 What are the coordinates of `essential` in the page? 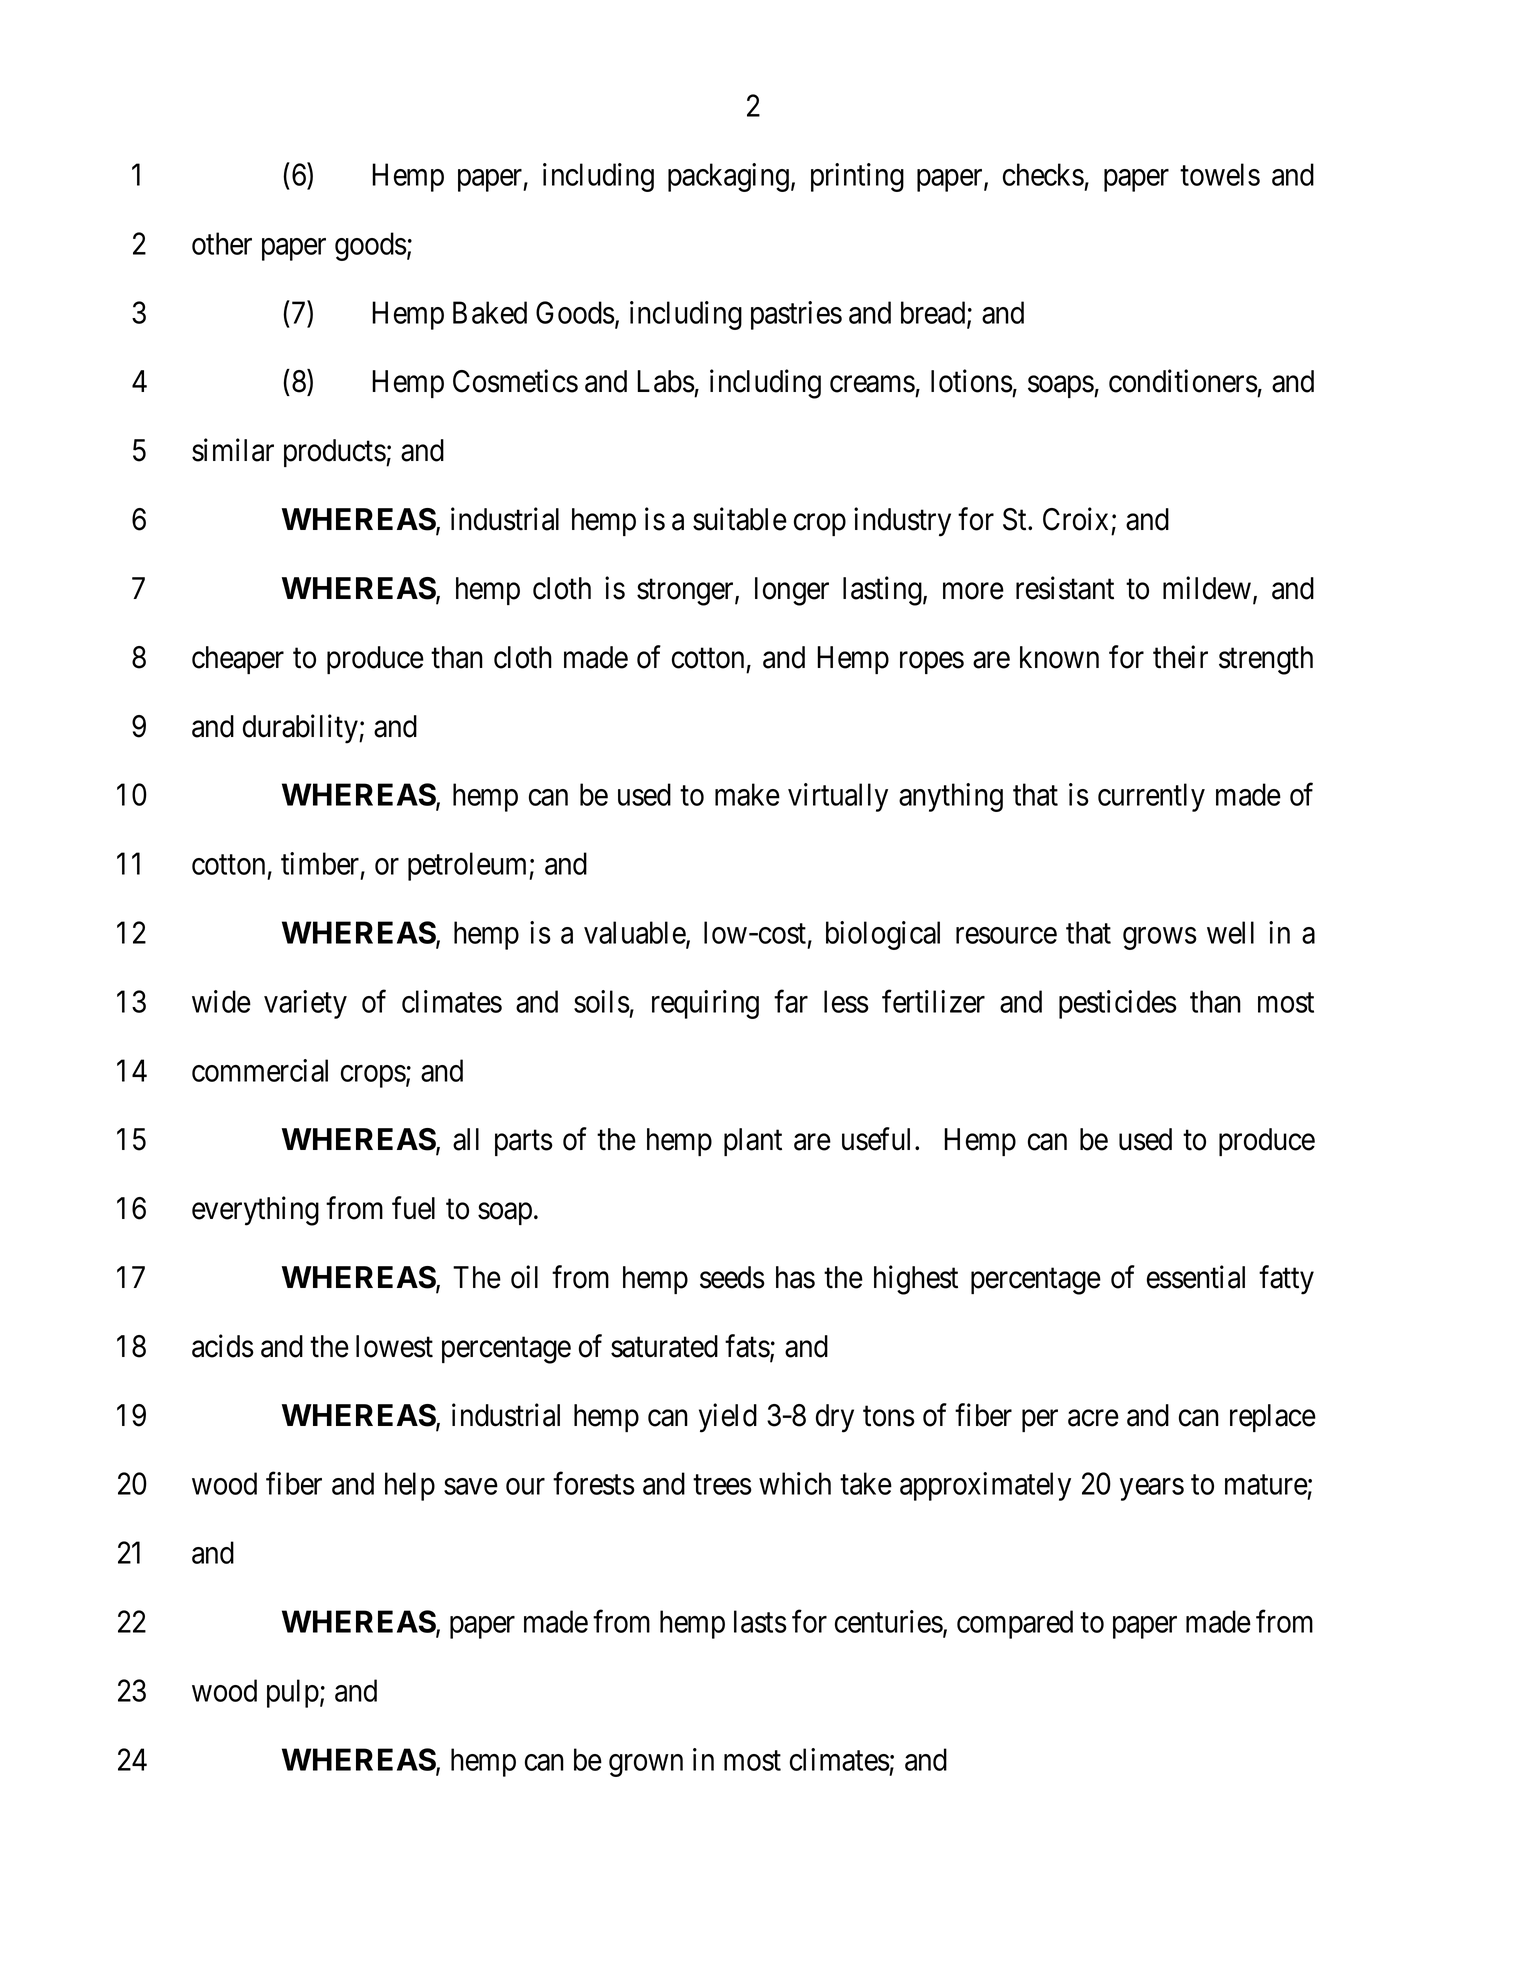 It's located at (1196, 1277).
